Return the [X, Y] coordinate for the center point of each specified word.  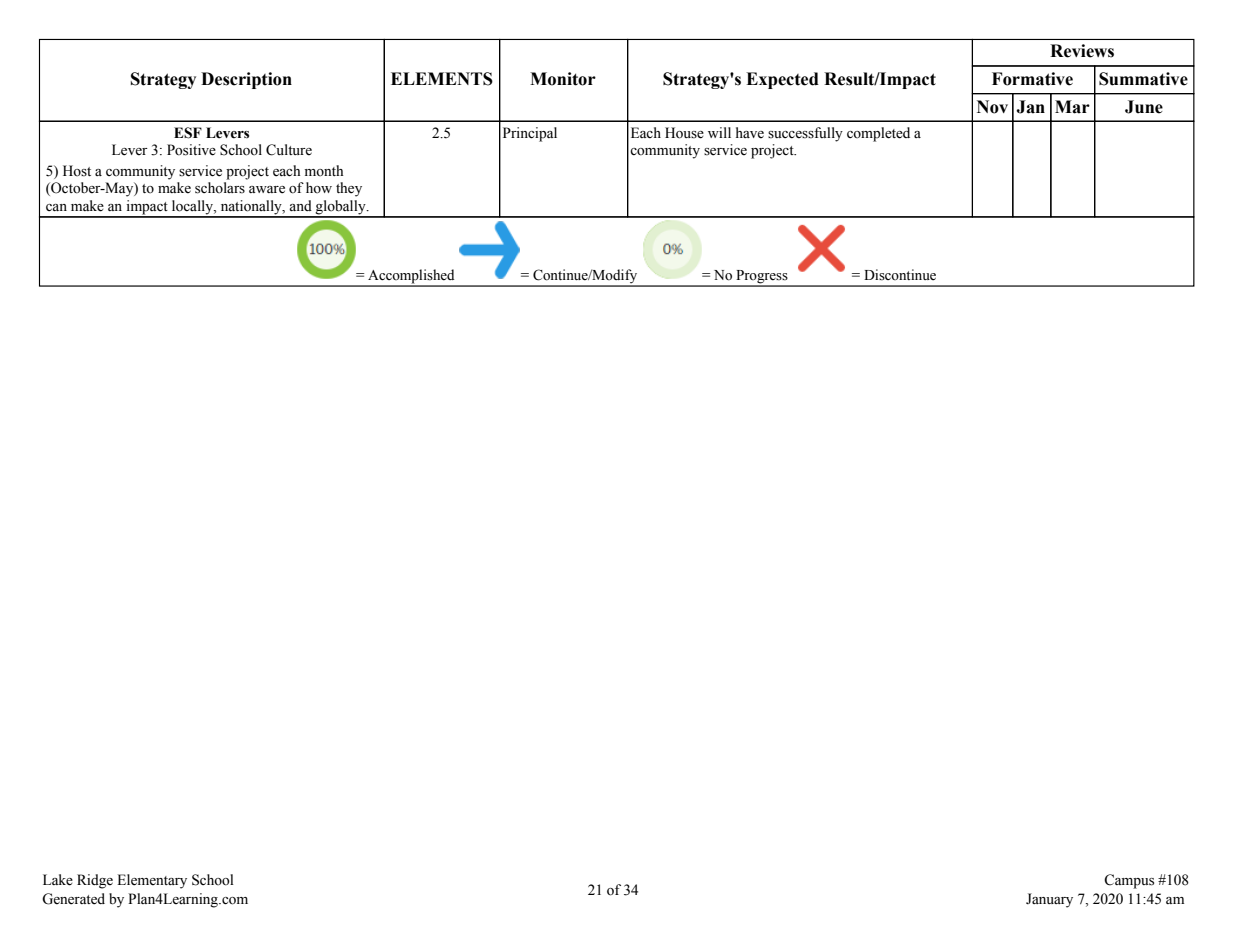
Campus [1129, 881]
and [300, 205]
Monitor [563, 79]
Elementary [152, 881]
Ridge [95, 881]
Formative [1032, 79]
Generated [73, 899]
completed [878, 134]
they [349, 189]
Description [246, 80]
